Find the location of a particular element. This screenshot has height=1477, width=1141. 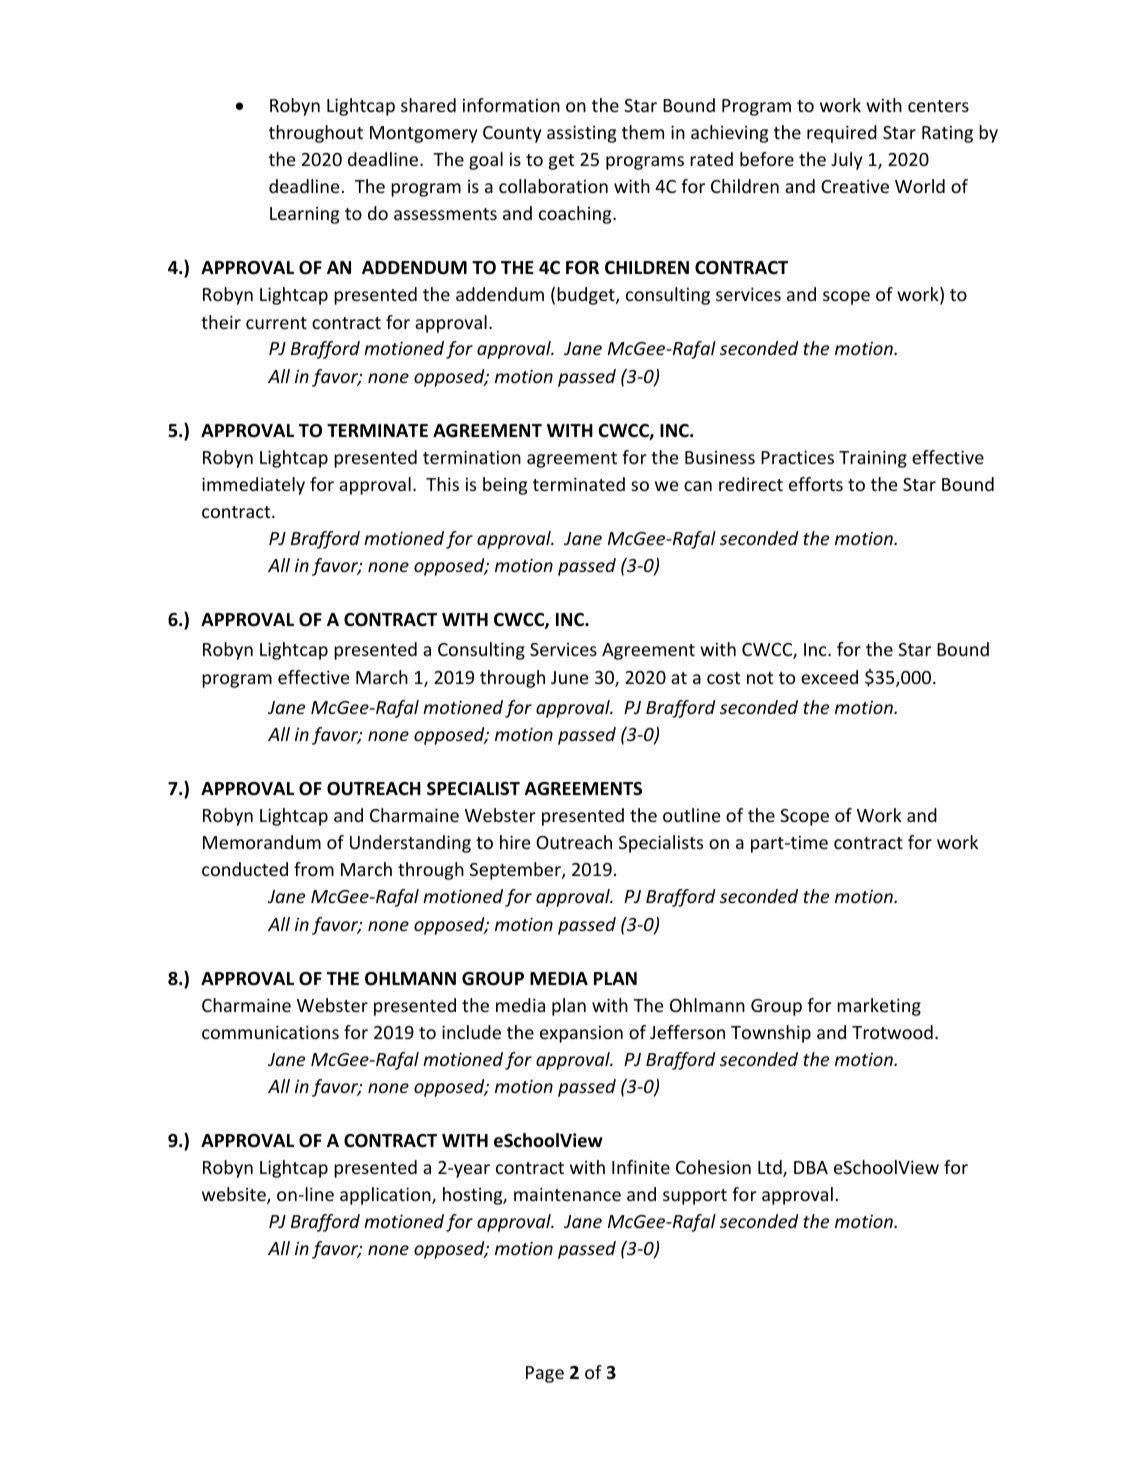

marketing is located at coordinates (879, 1007).
